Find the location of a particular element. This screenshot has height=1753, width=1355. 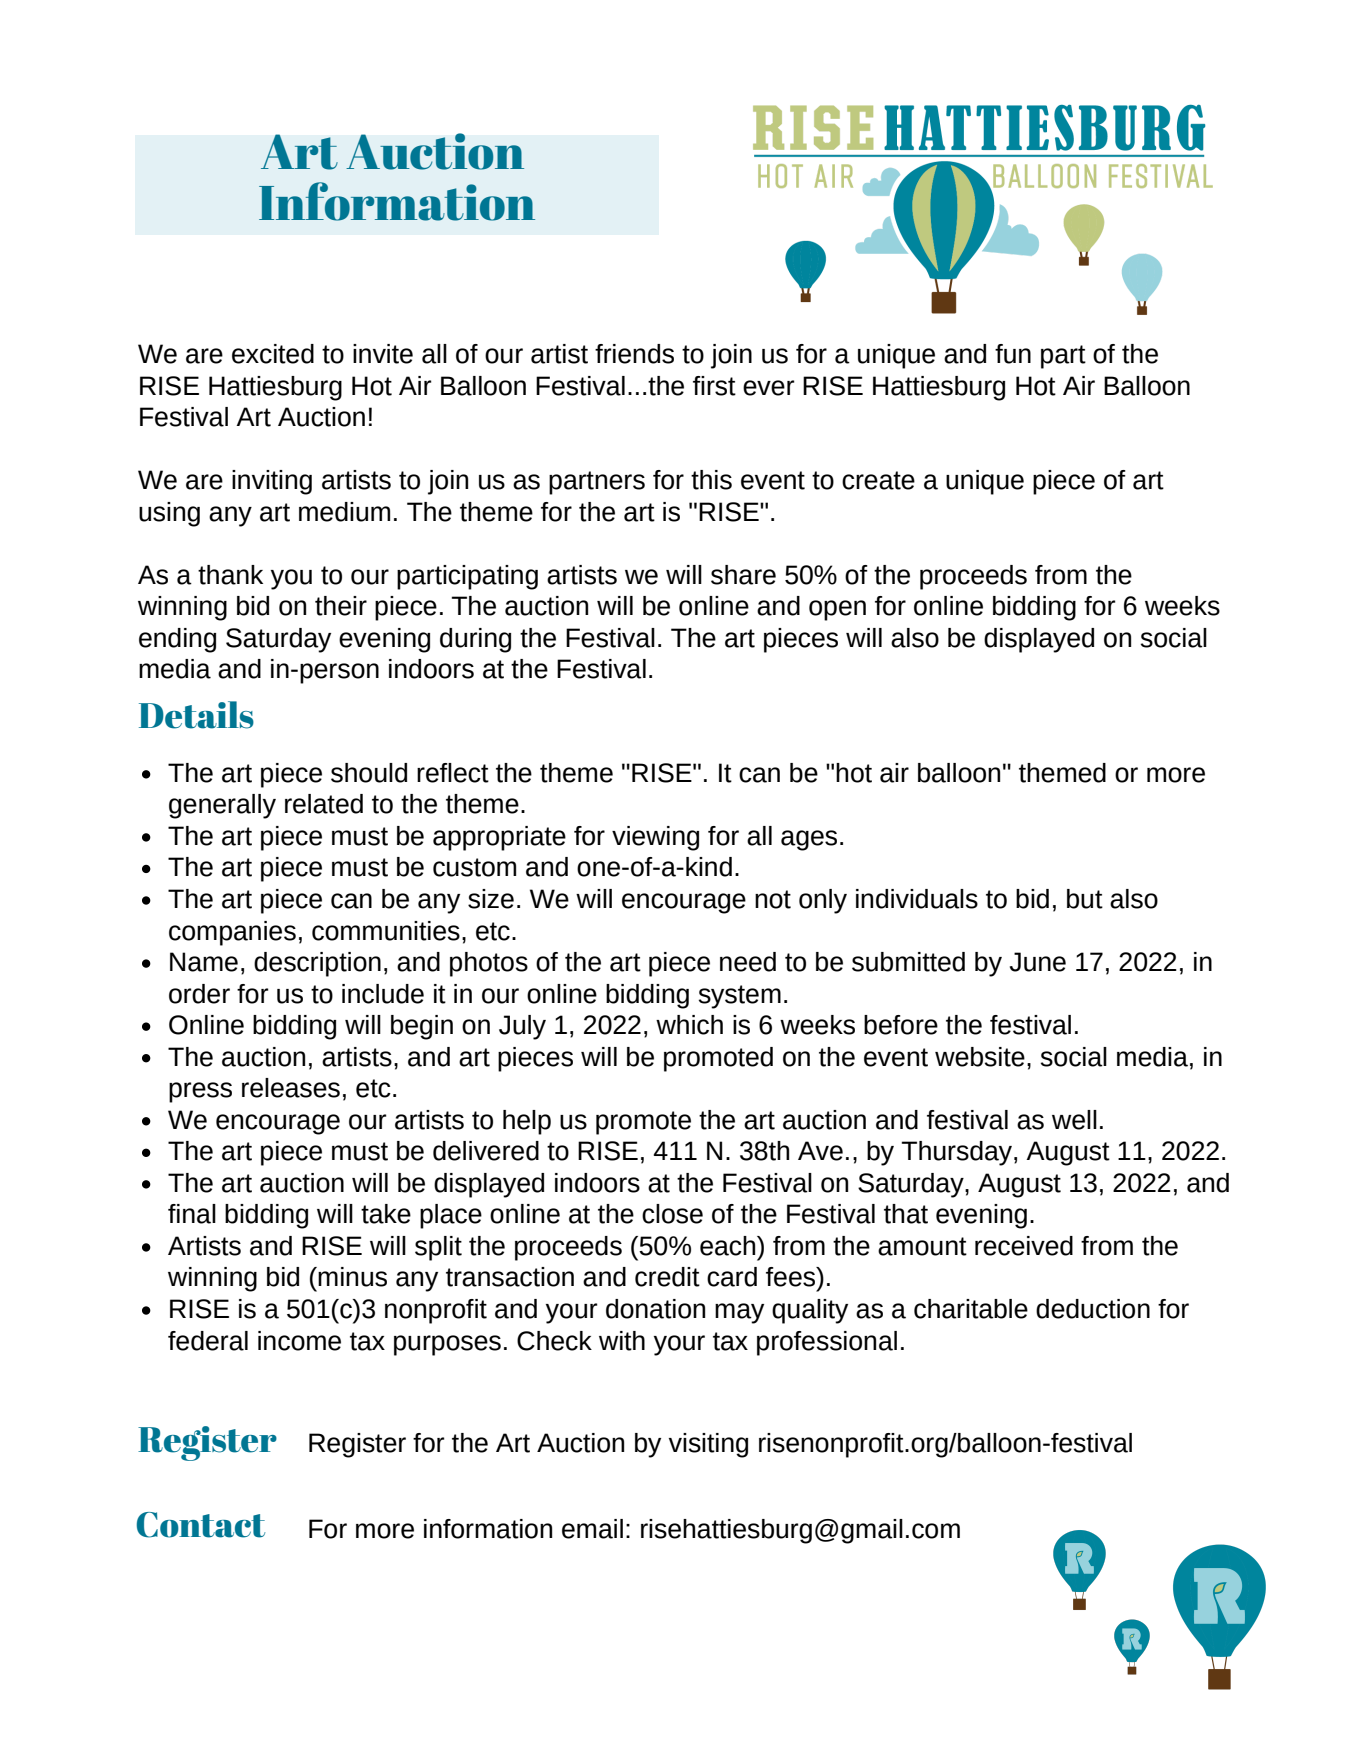

professional is located at coordinates (827, 1343).
